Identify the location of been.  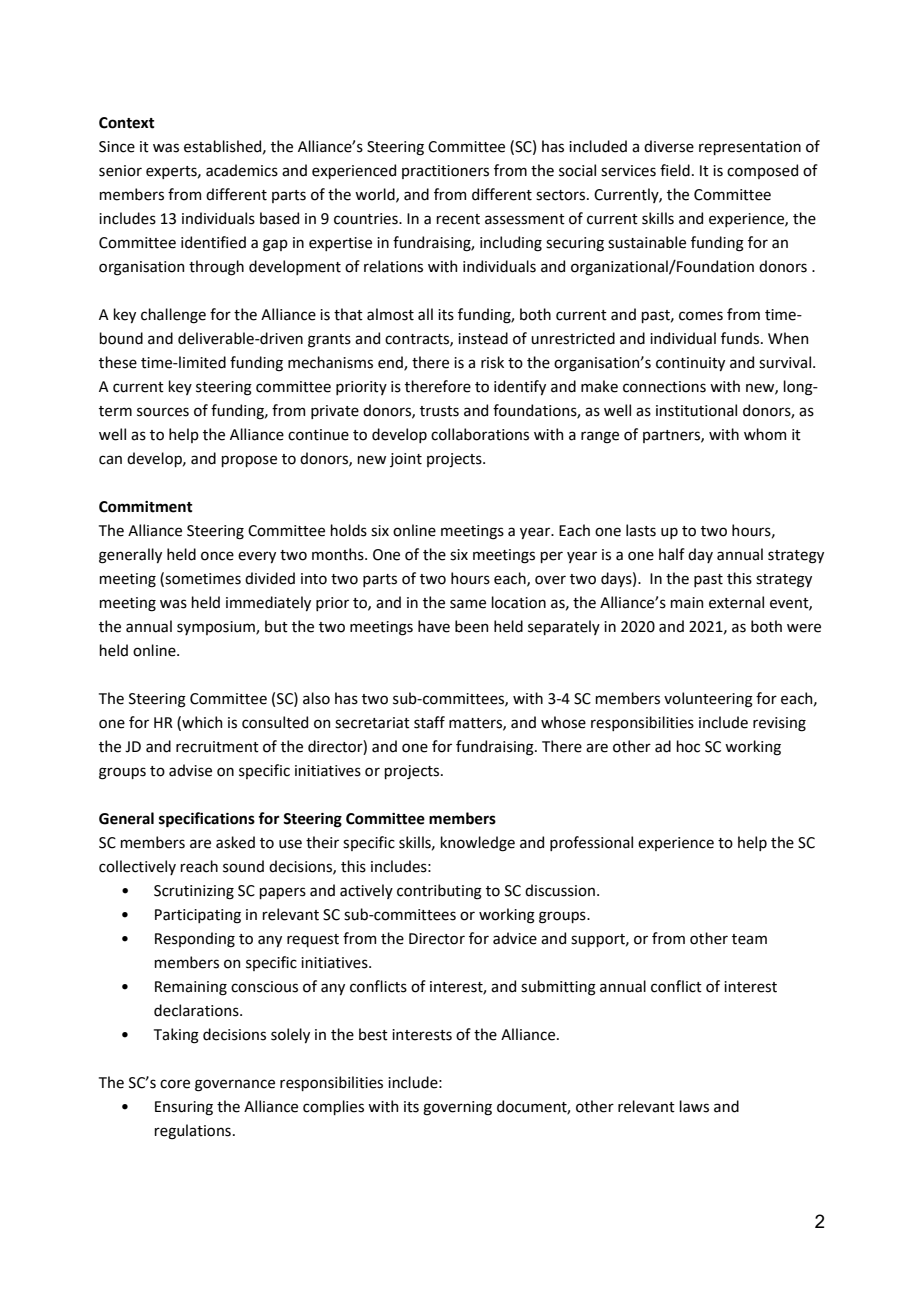
(471, 626).
